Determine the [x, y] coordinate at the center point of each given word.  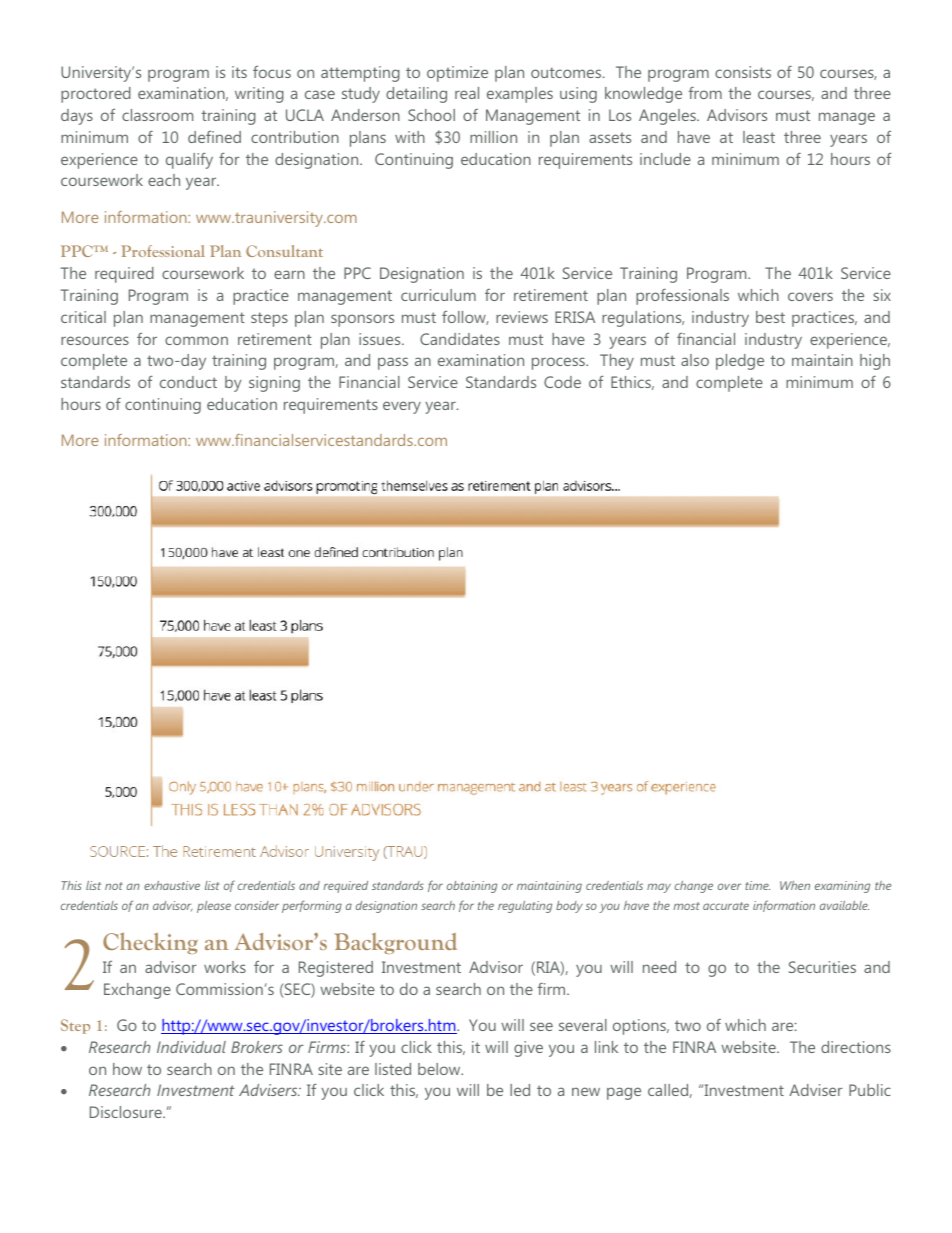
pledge [740, 362]
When [795, 885]
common [196, 340]
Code [562, 382]
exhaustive [172, 885]
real [467, 93]
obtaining [472, 887]
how [127, 1069]
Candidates [460, 339]
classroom [157, 115]
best [770, 317]
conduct [188, 382]
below [440, 1069]
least [759, 137]
